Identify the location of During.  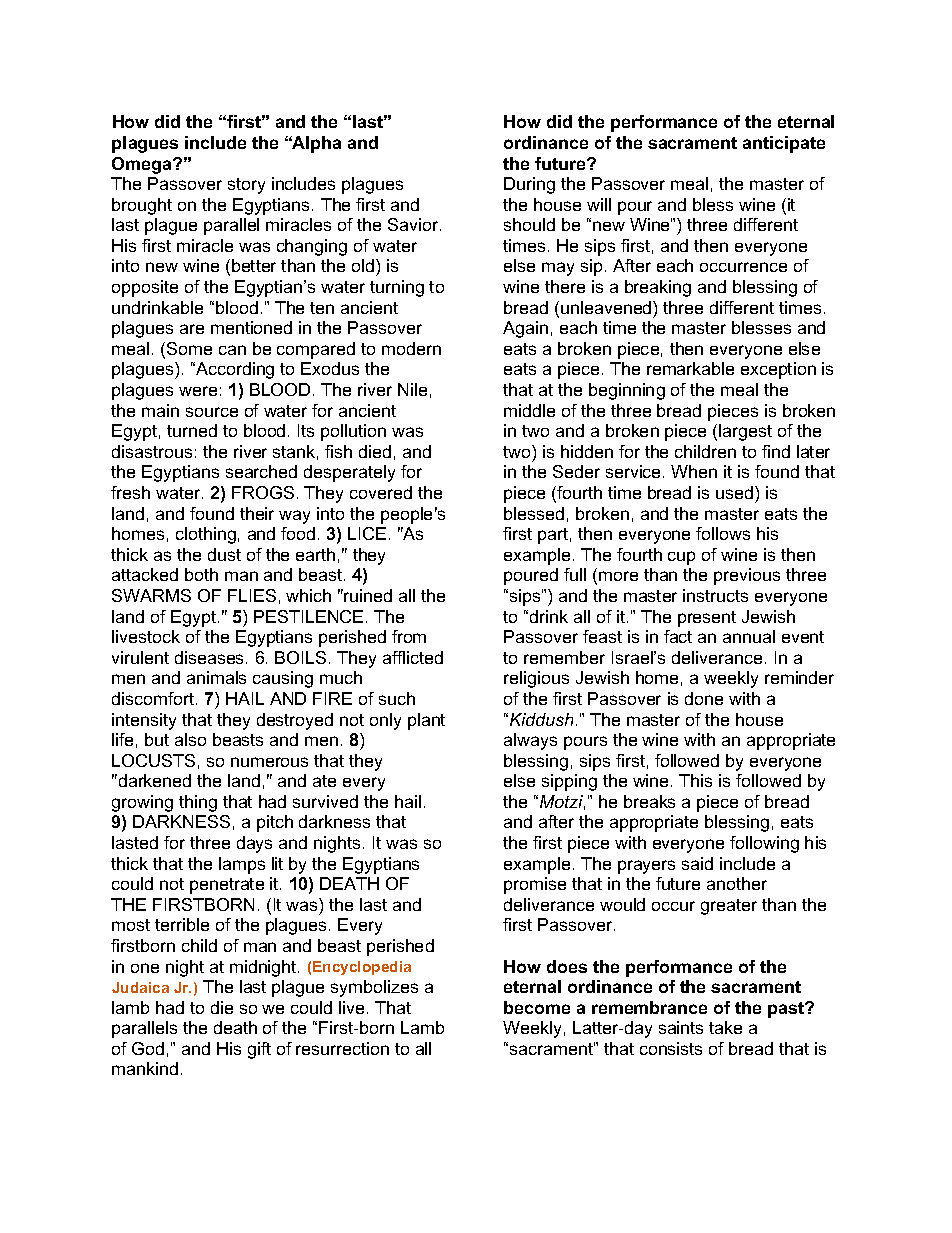
(529, 185).
